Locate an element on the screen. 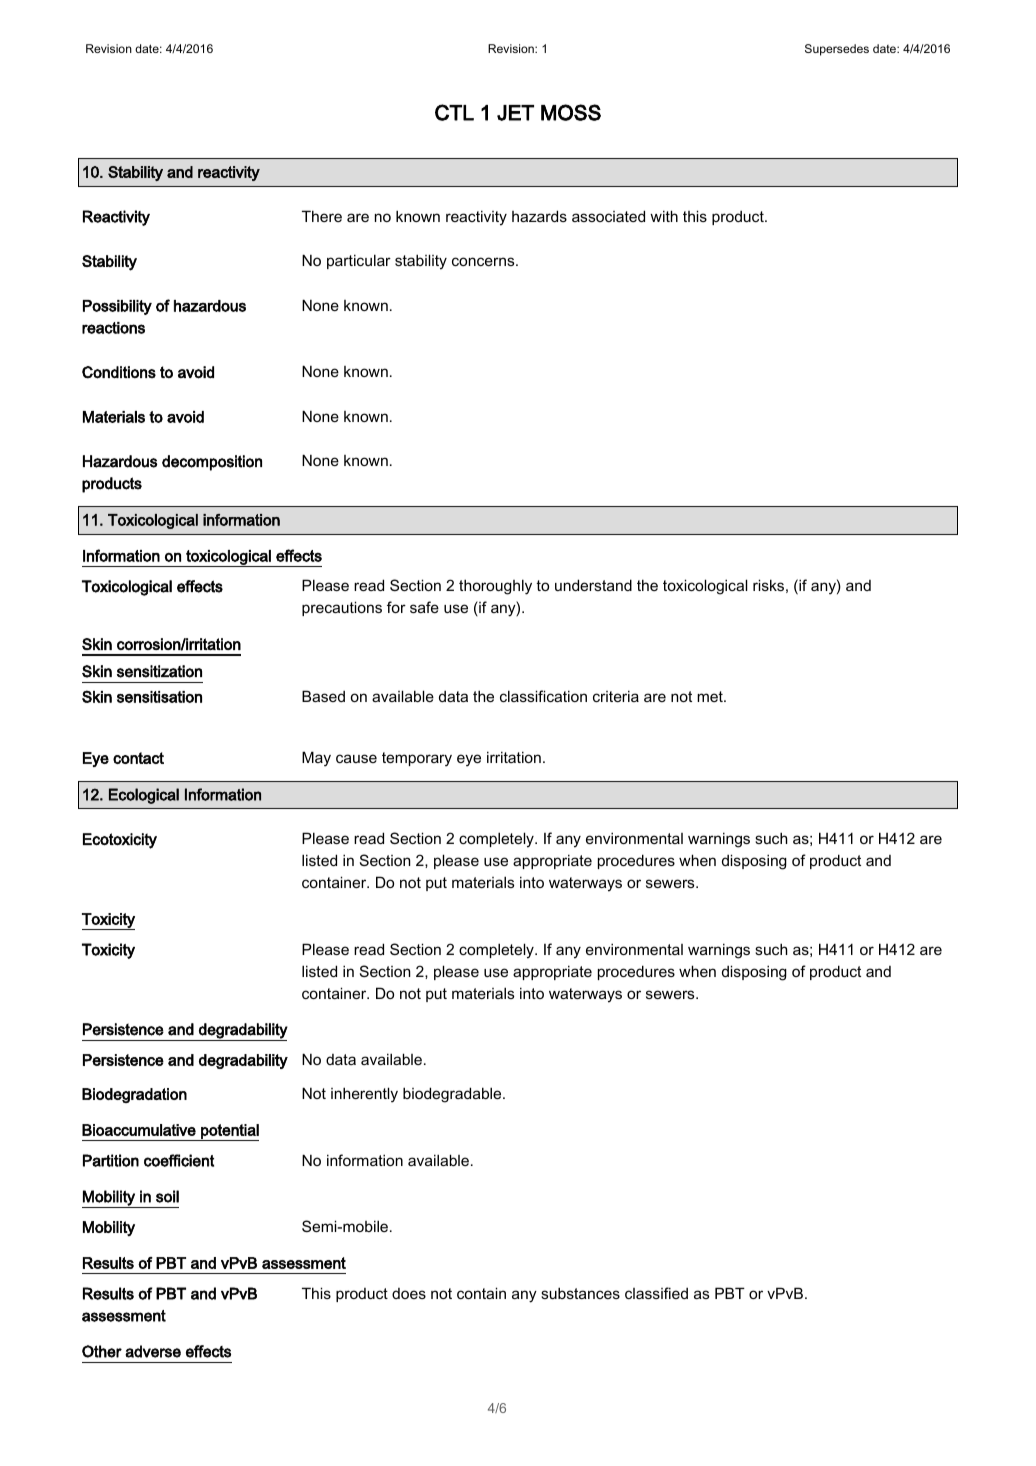 The width and height of the screenshot is (1036, 1466). There is located at coordinates (322, 216).
